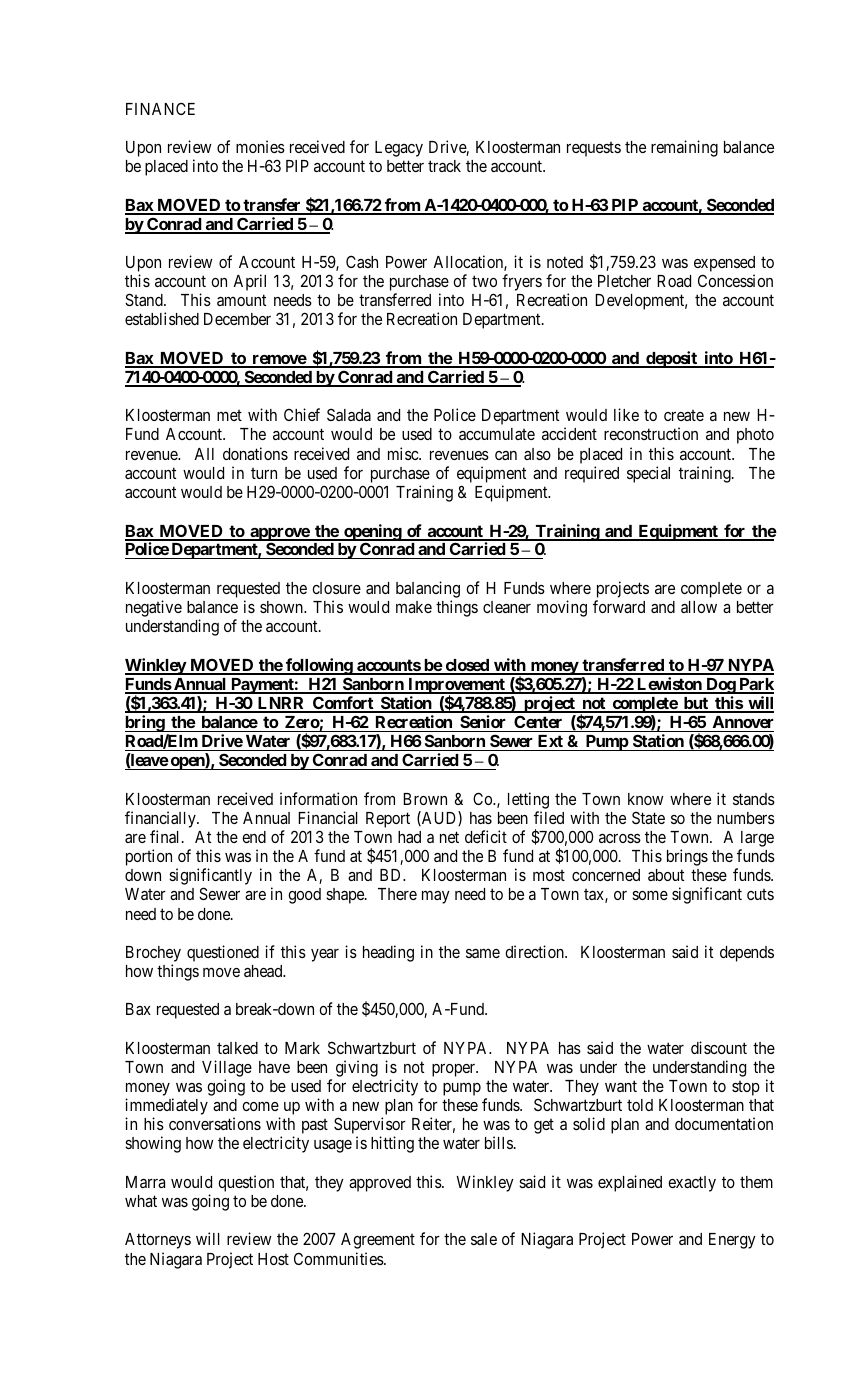 The image size is (849, 1400). What do you see at coordinates (484, 1239) in the page?
I see `sale` at bounding box center [484, 1239].
